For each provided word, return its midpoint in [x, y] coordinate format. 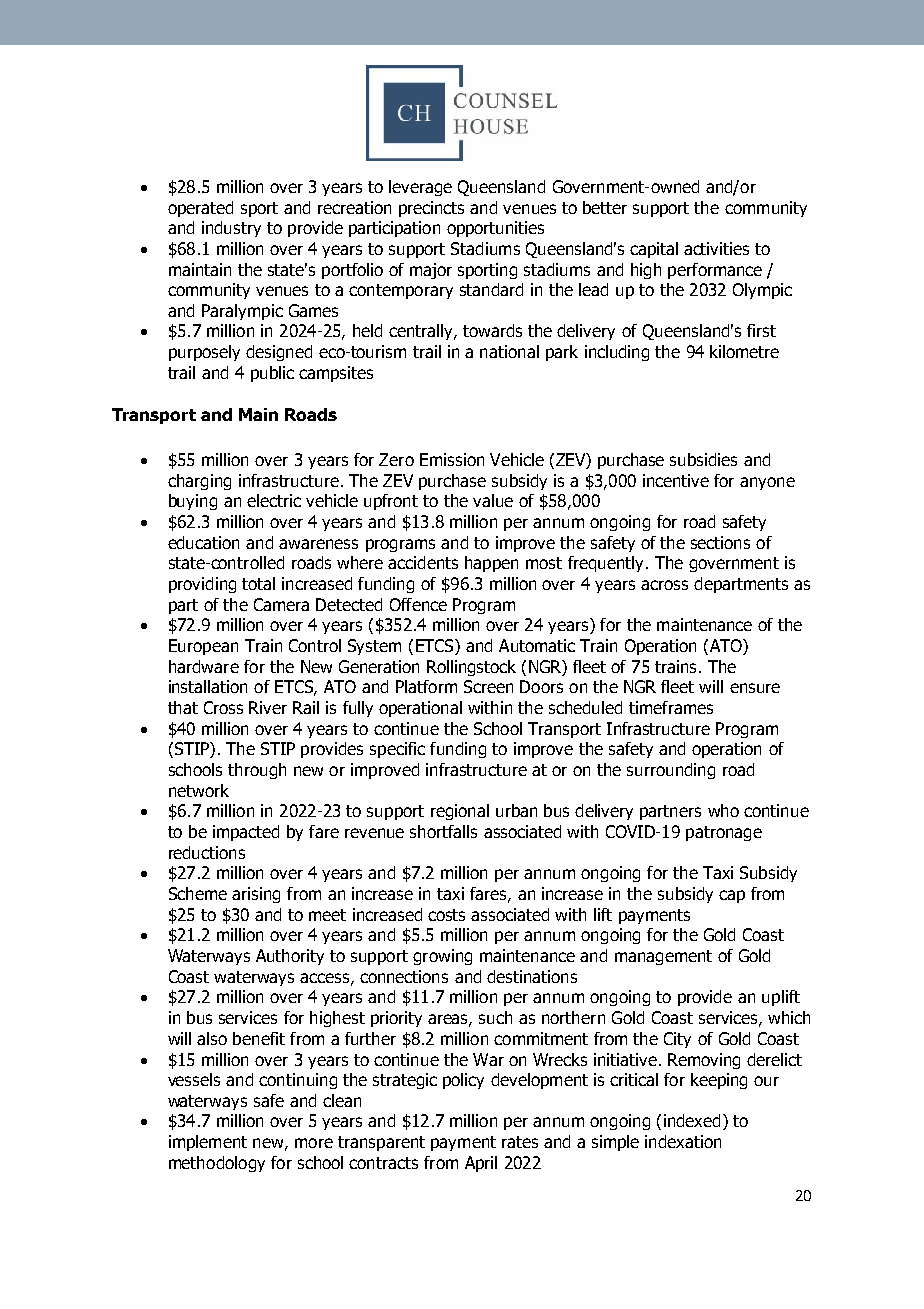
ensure [755, 688]
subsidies [703, 459]
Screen [488, 686]
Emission [452, 459]
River [268, 707]
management [663, 957]
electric [274, 500]
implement [208, 1143]
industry [231, 229]
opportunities [495, 229]
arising [256, 895]
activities [716, 248]
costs [446, 915]
